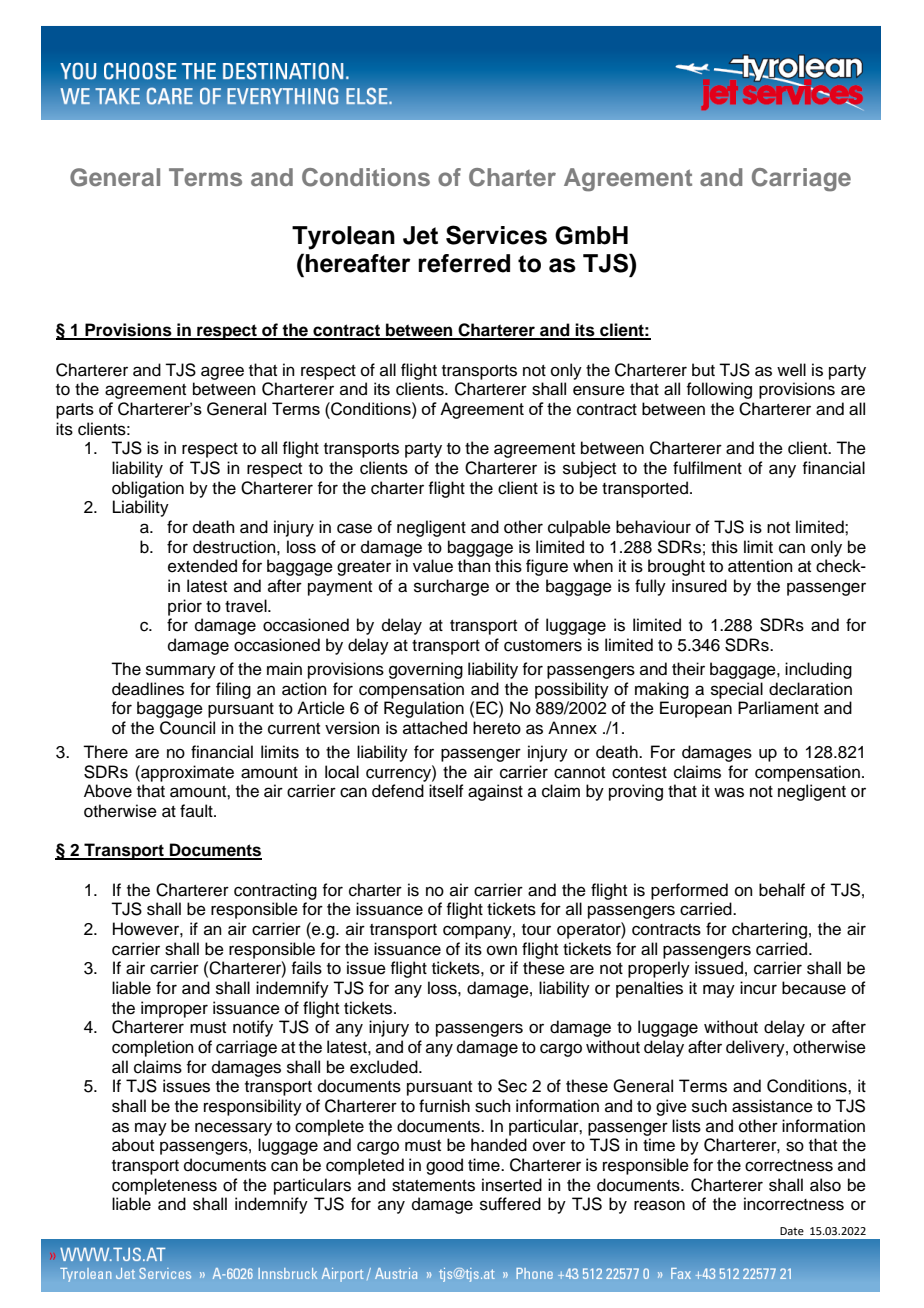 The width and height of the screenshot is (924, 1308). I want to click on about, so click(133, 1145).
